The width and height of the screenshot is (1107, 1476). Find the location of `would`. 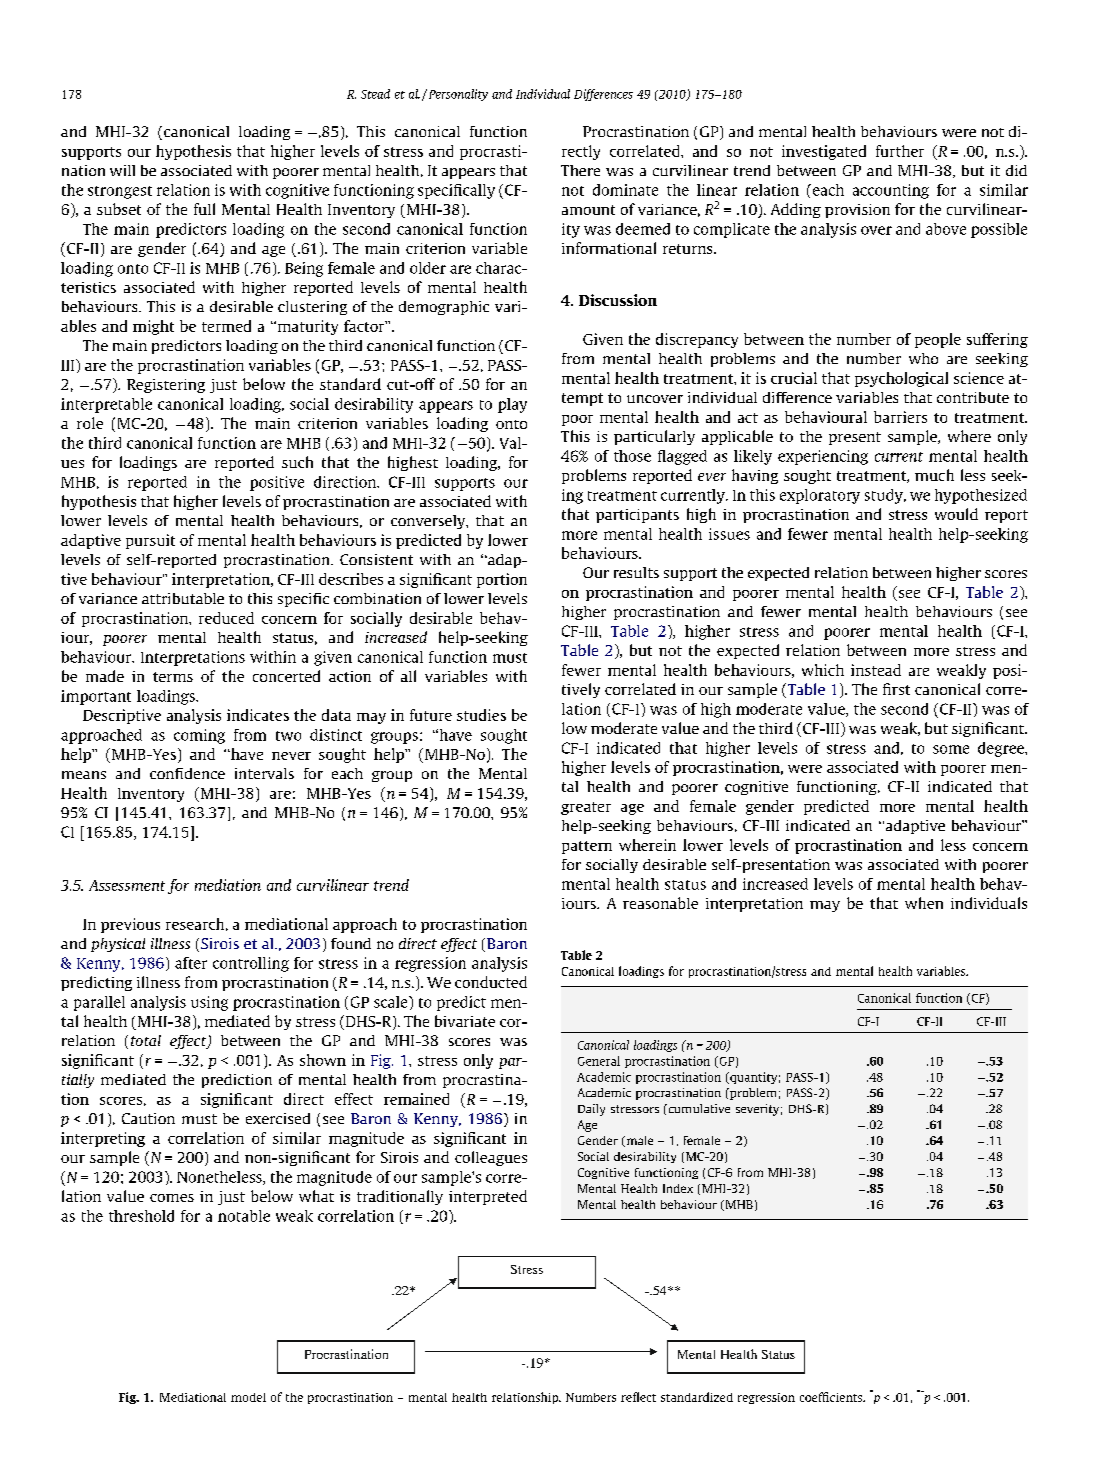

would is located at coordinates (956, 514).
